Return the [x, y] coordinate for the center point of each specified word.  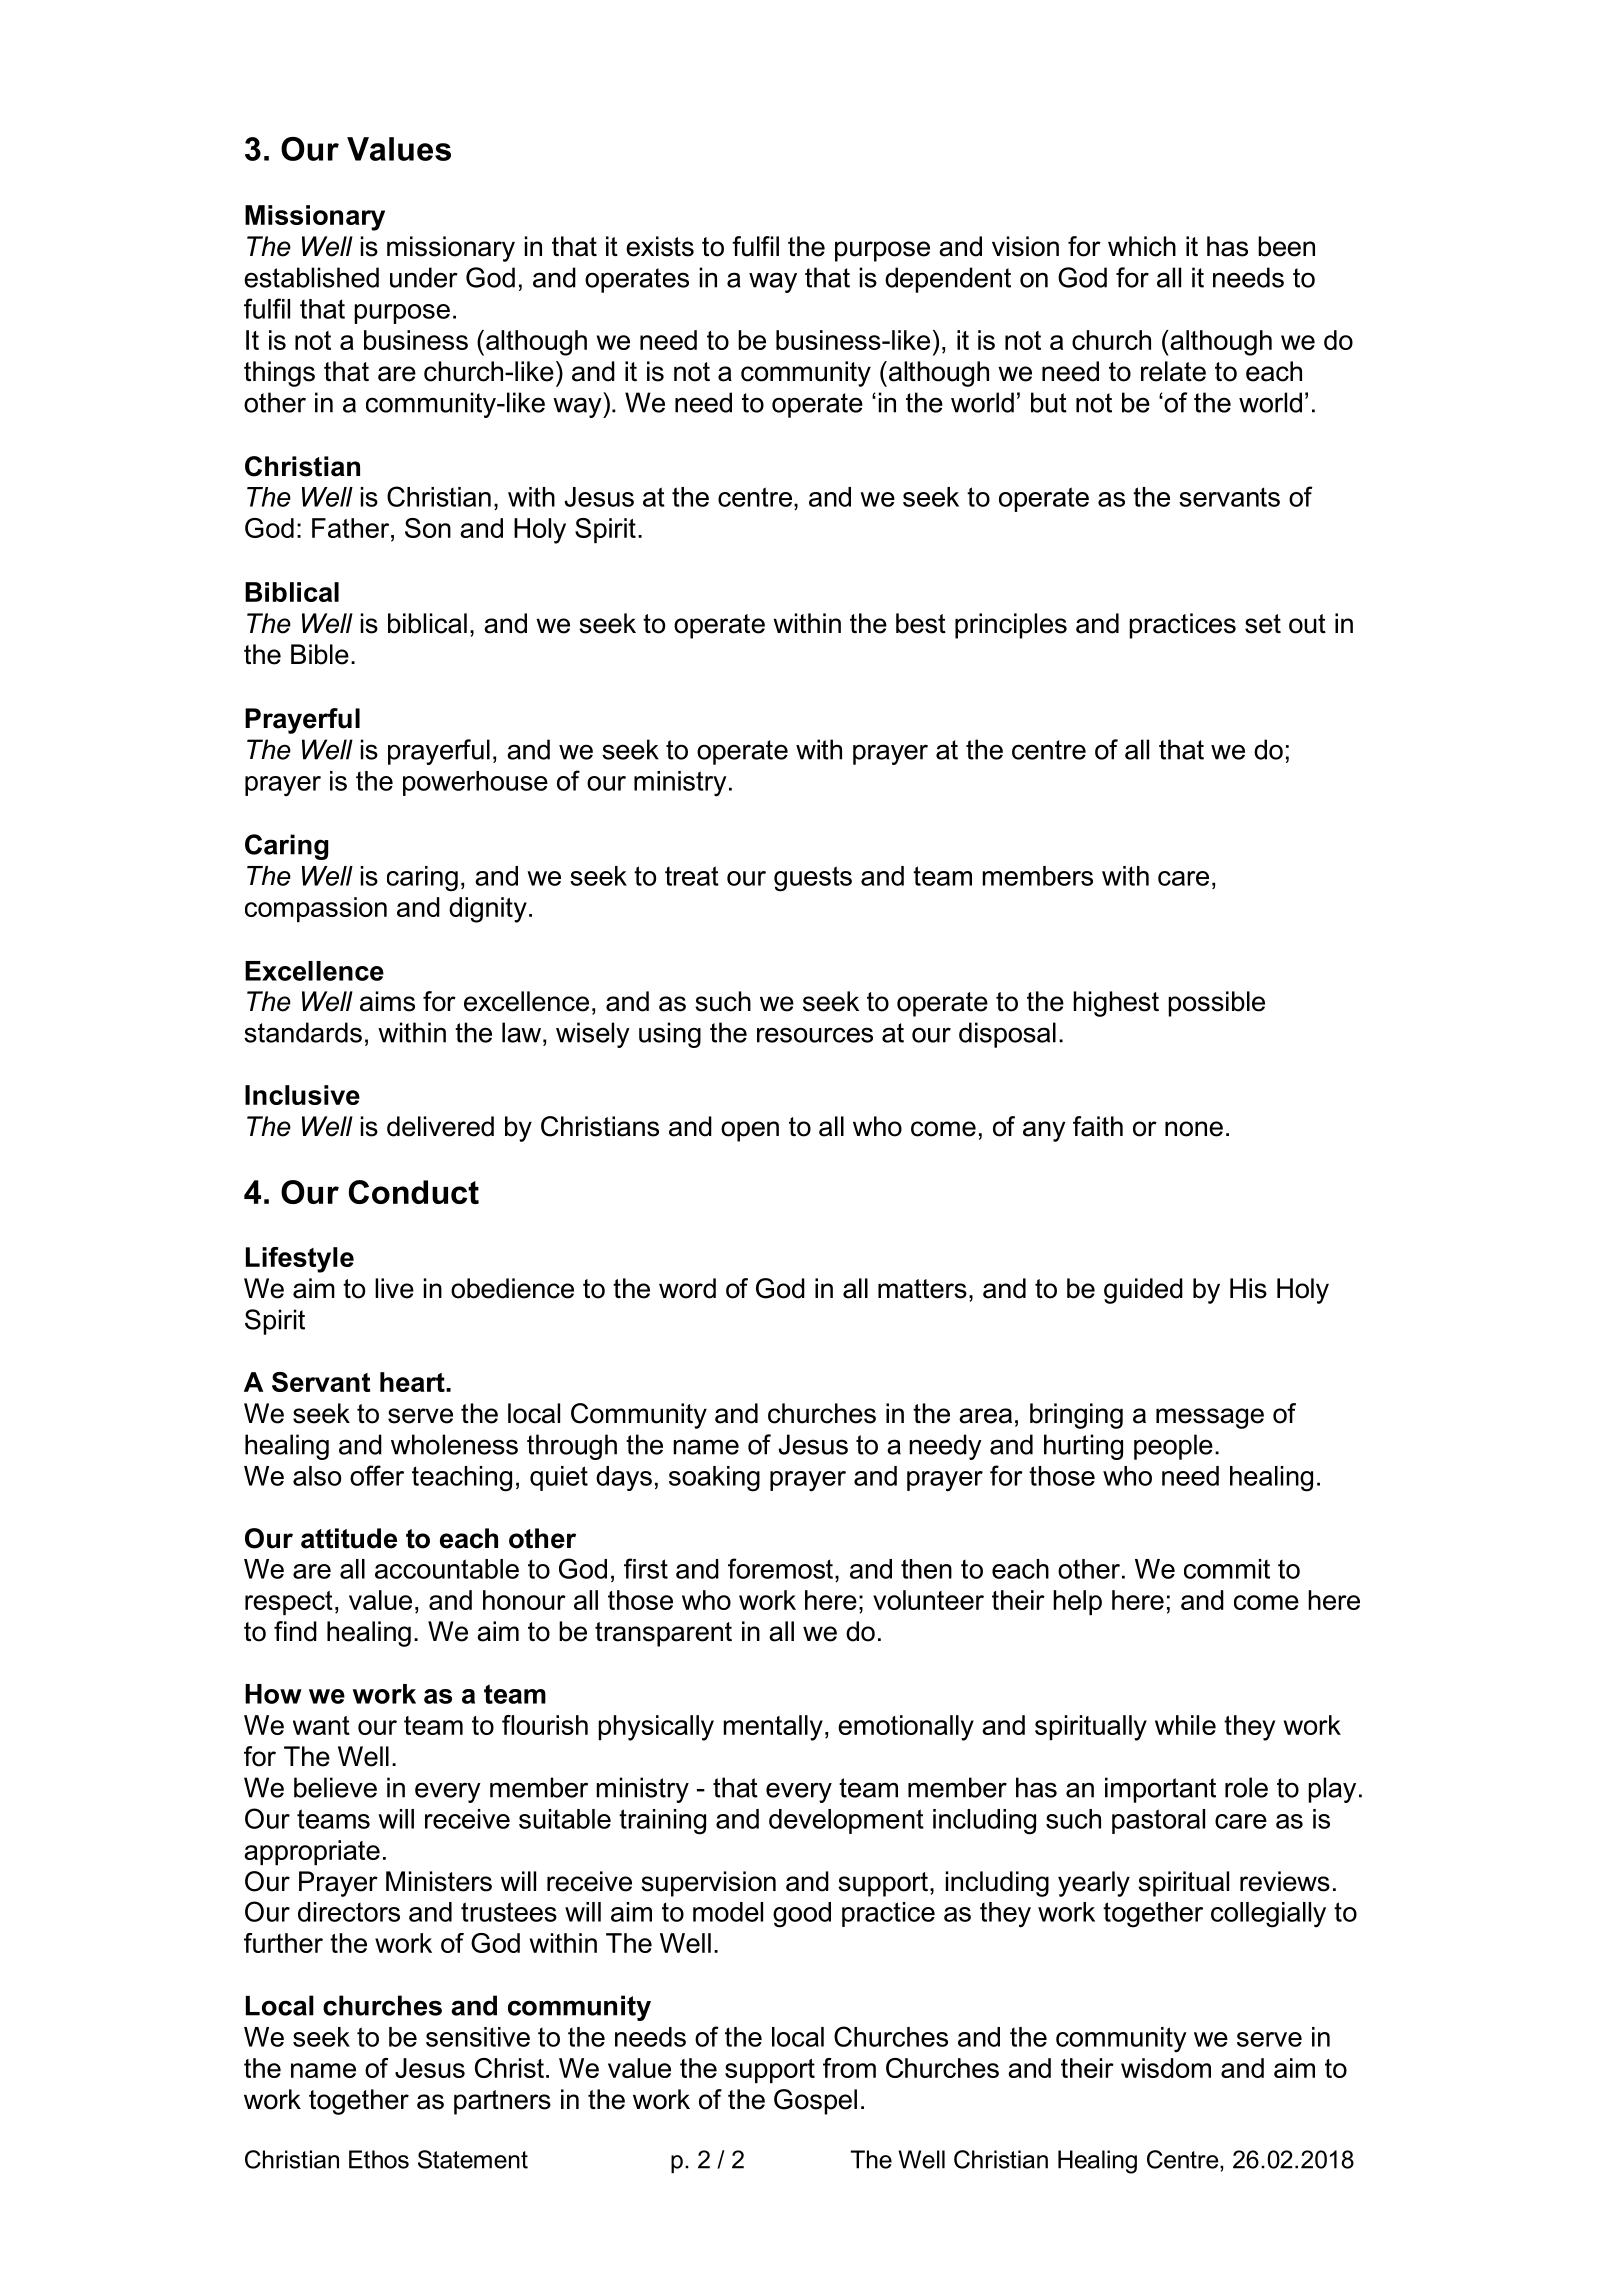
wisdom [1166, 2068]
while [1185, 1725]
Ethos [379, 2159]
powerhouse [475, 783]
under [424, 277]
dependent [948, 280]
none [1194, 1129]
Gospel [815, 2102]
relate [1173, 371]
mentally [773, 1728]
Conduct [414, 1192]
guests [813, 879]
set [1263, 624]
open [750, 1131]
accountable [447, 1569]
